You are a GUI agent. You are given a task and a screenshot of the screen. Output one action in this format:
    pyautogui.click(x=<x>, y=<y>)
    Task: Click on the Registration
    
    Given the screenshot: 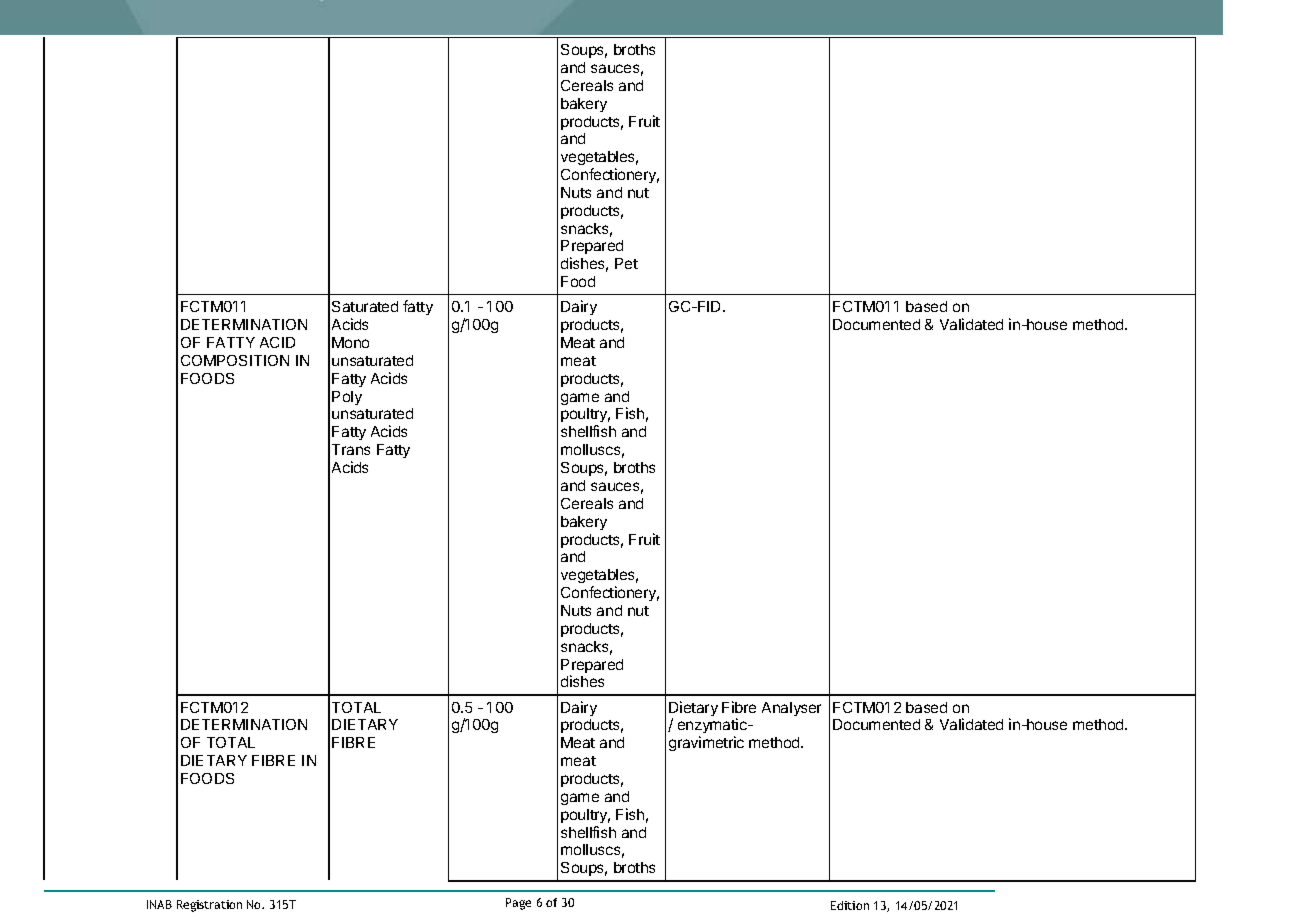 What is the action you would take?
    pyautogui.click(x=209, y=906)
